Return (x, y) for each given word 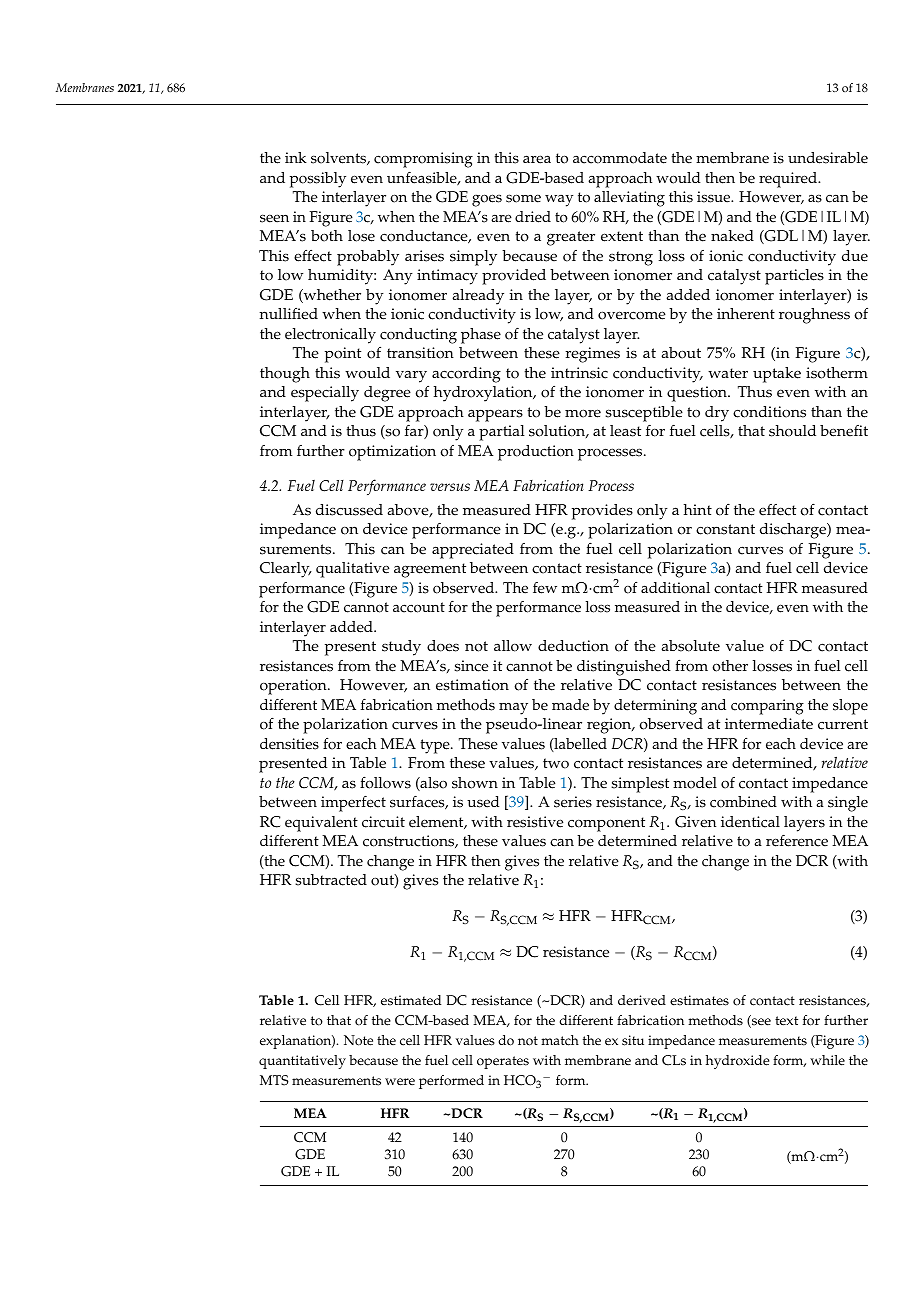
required (789, 180)
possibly (318, 180)
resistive (535, 822)
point (343, 355)
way (559, 200)
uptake (777, 375)
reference (797, 841)
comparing (767, 707)
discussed (349, 510)
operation (294, 687)
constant (725, 529)
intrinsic (579, 373)
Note (358, 1040)
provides (602, 512)
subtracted (331, 880)
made (570, 705)
